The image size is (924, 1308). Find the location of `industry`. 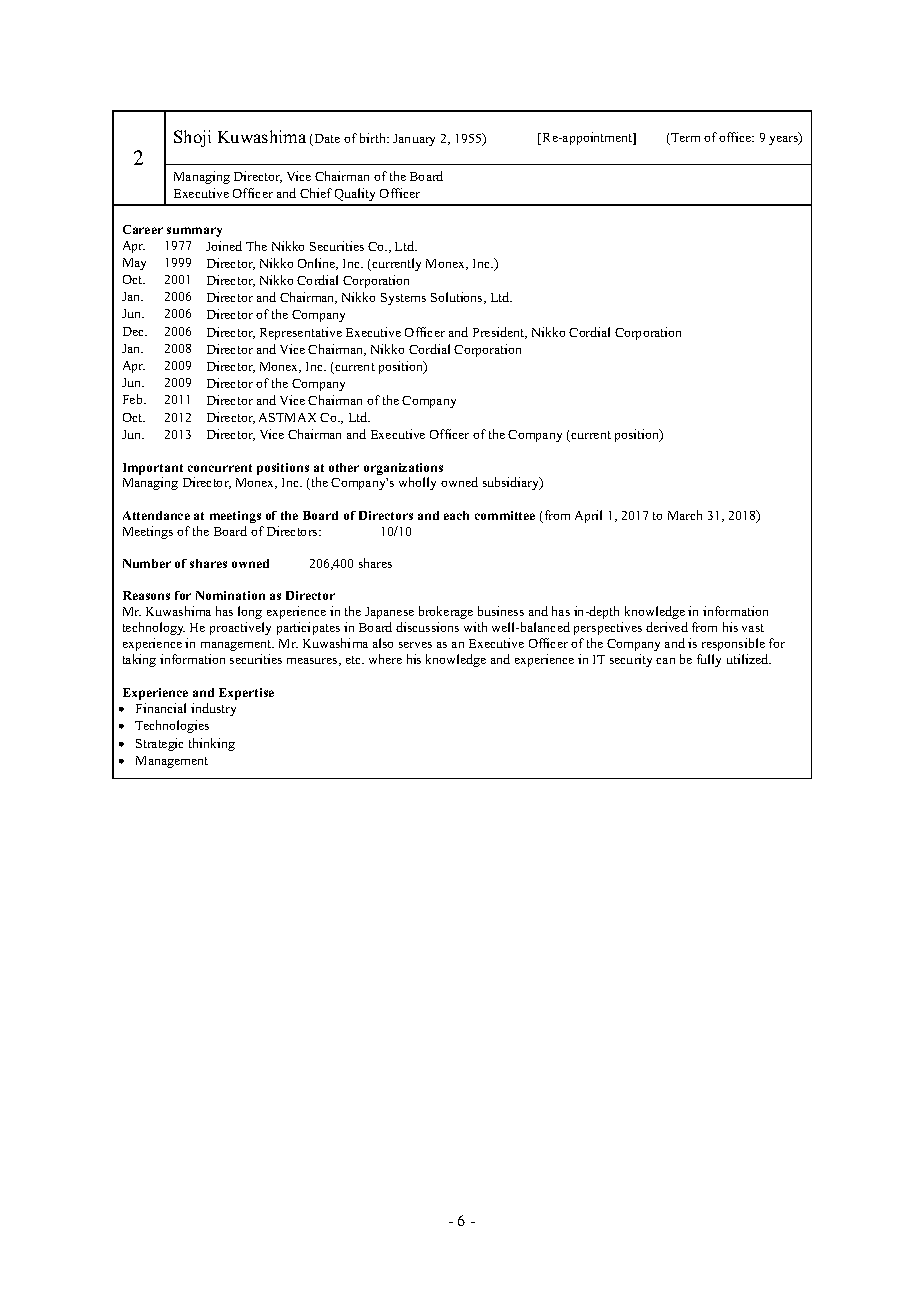

industry is located at coordinates (213, 709).
